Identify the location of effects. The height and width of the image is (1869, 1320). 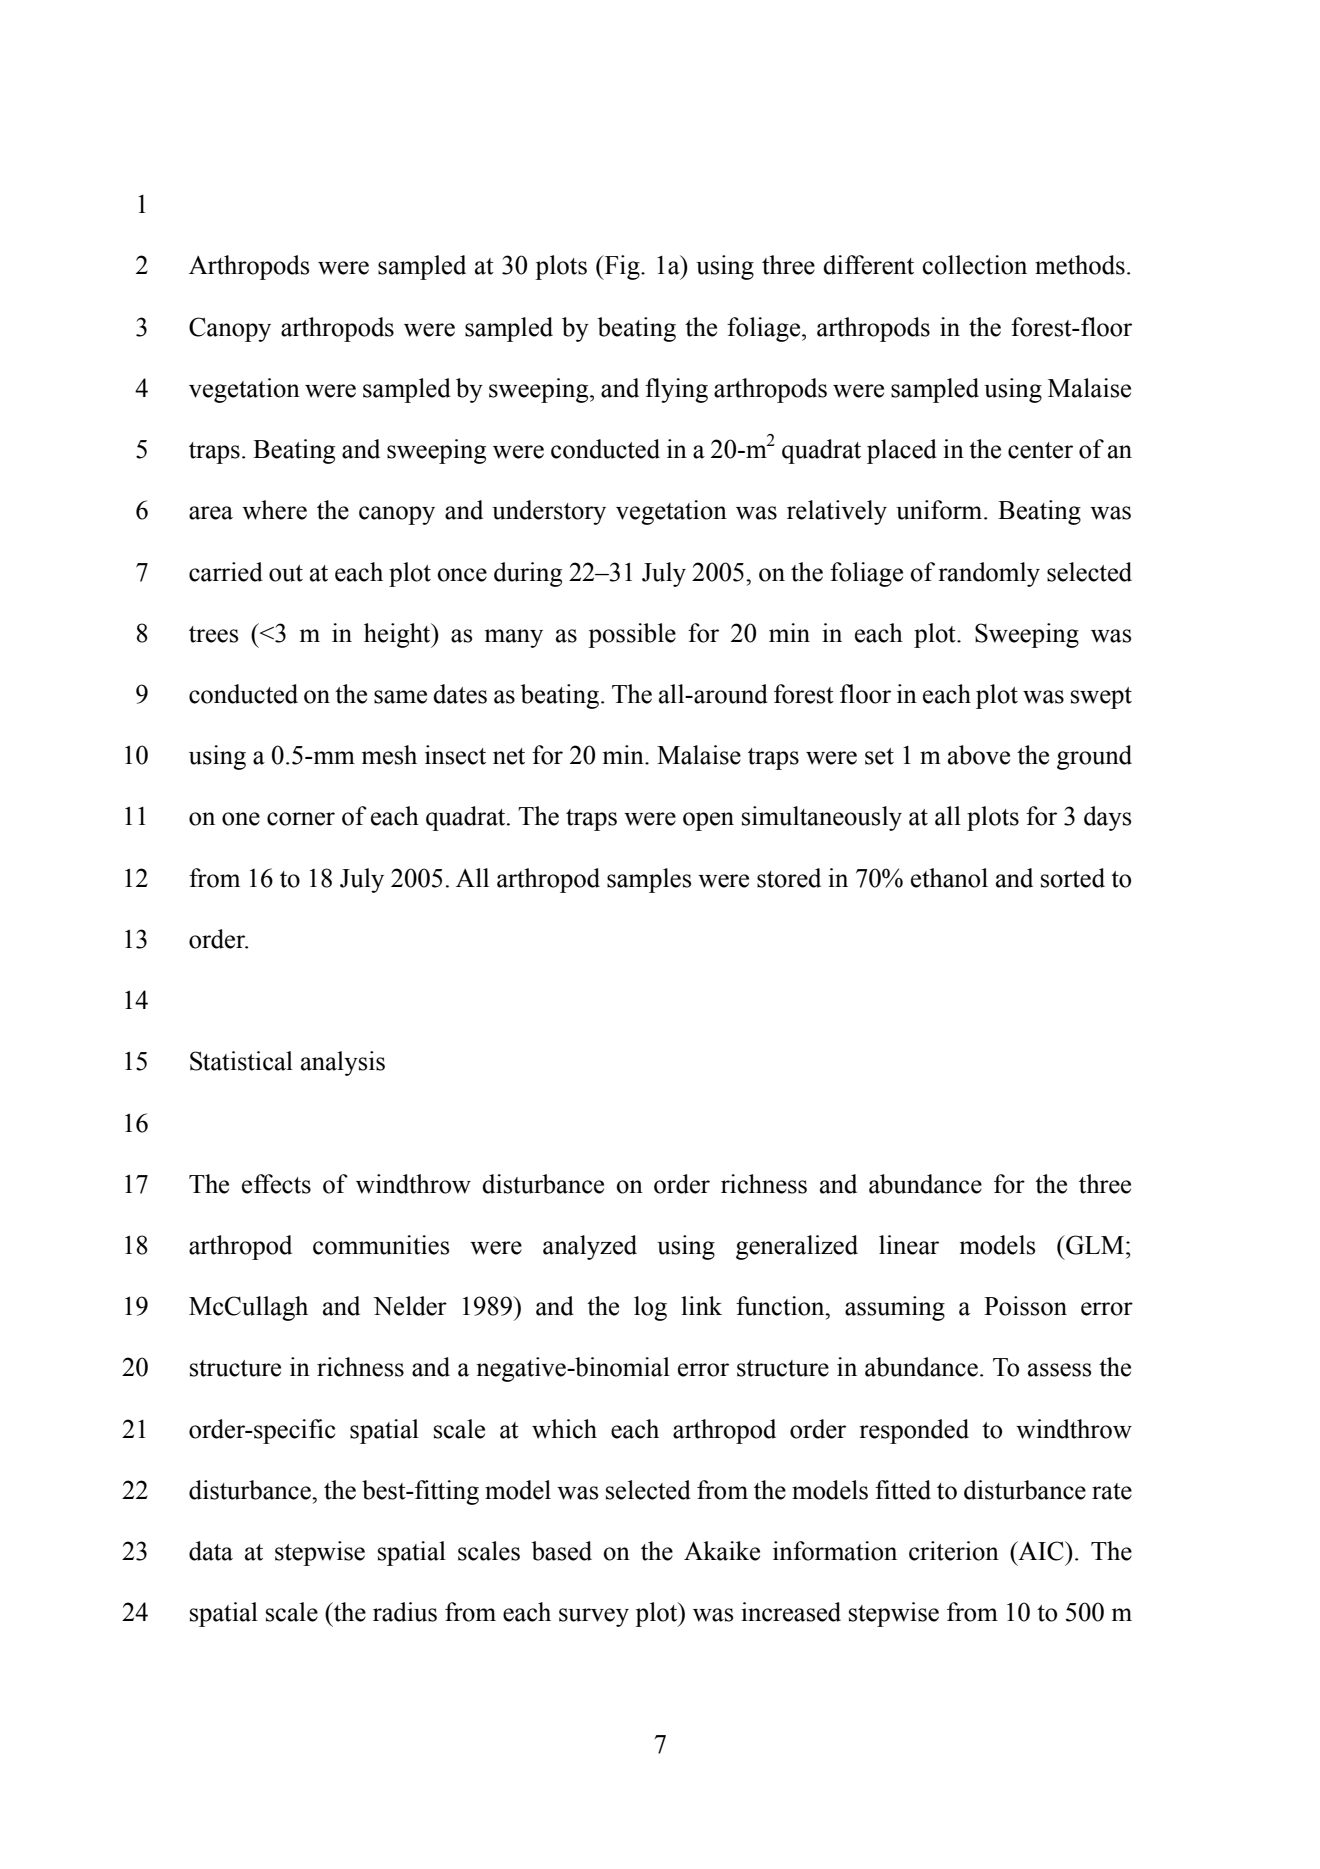
(276, 1184).
